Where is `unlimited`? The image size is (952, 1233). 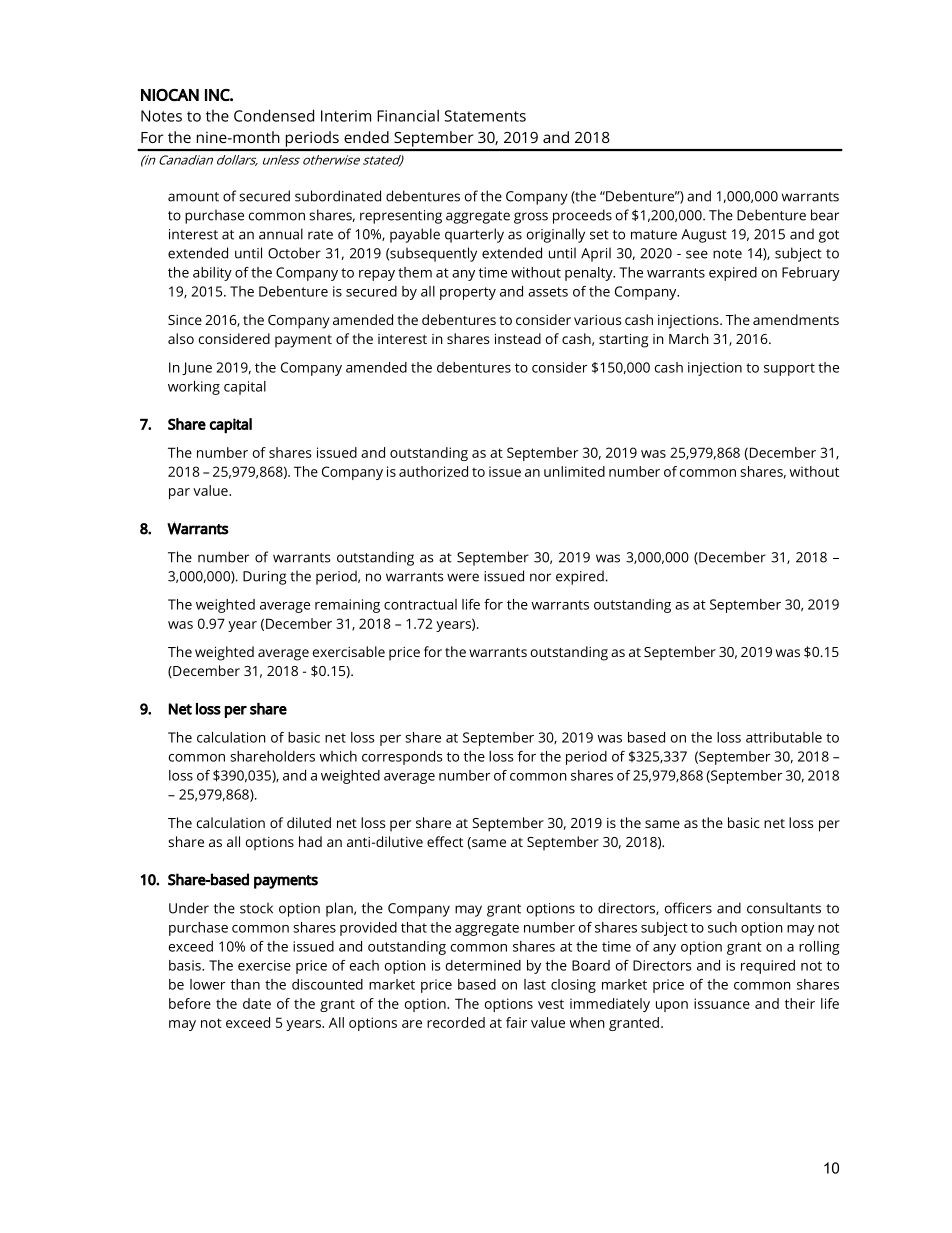
unlimited is located at coordinates (574, 471).
